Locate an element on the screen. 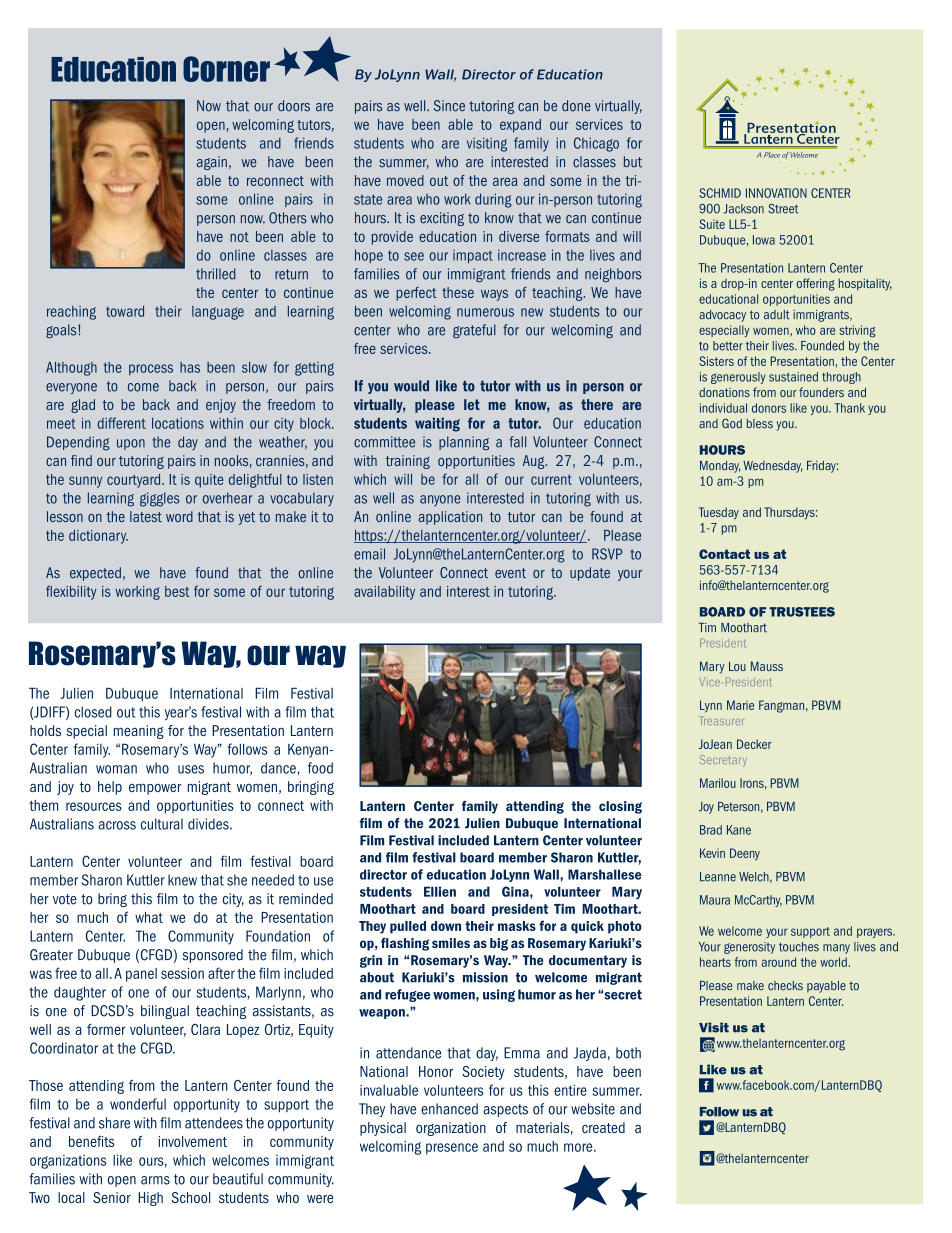  Kane is located at coordinates (739, 830).
